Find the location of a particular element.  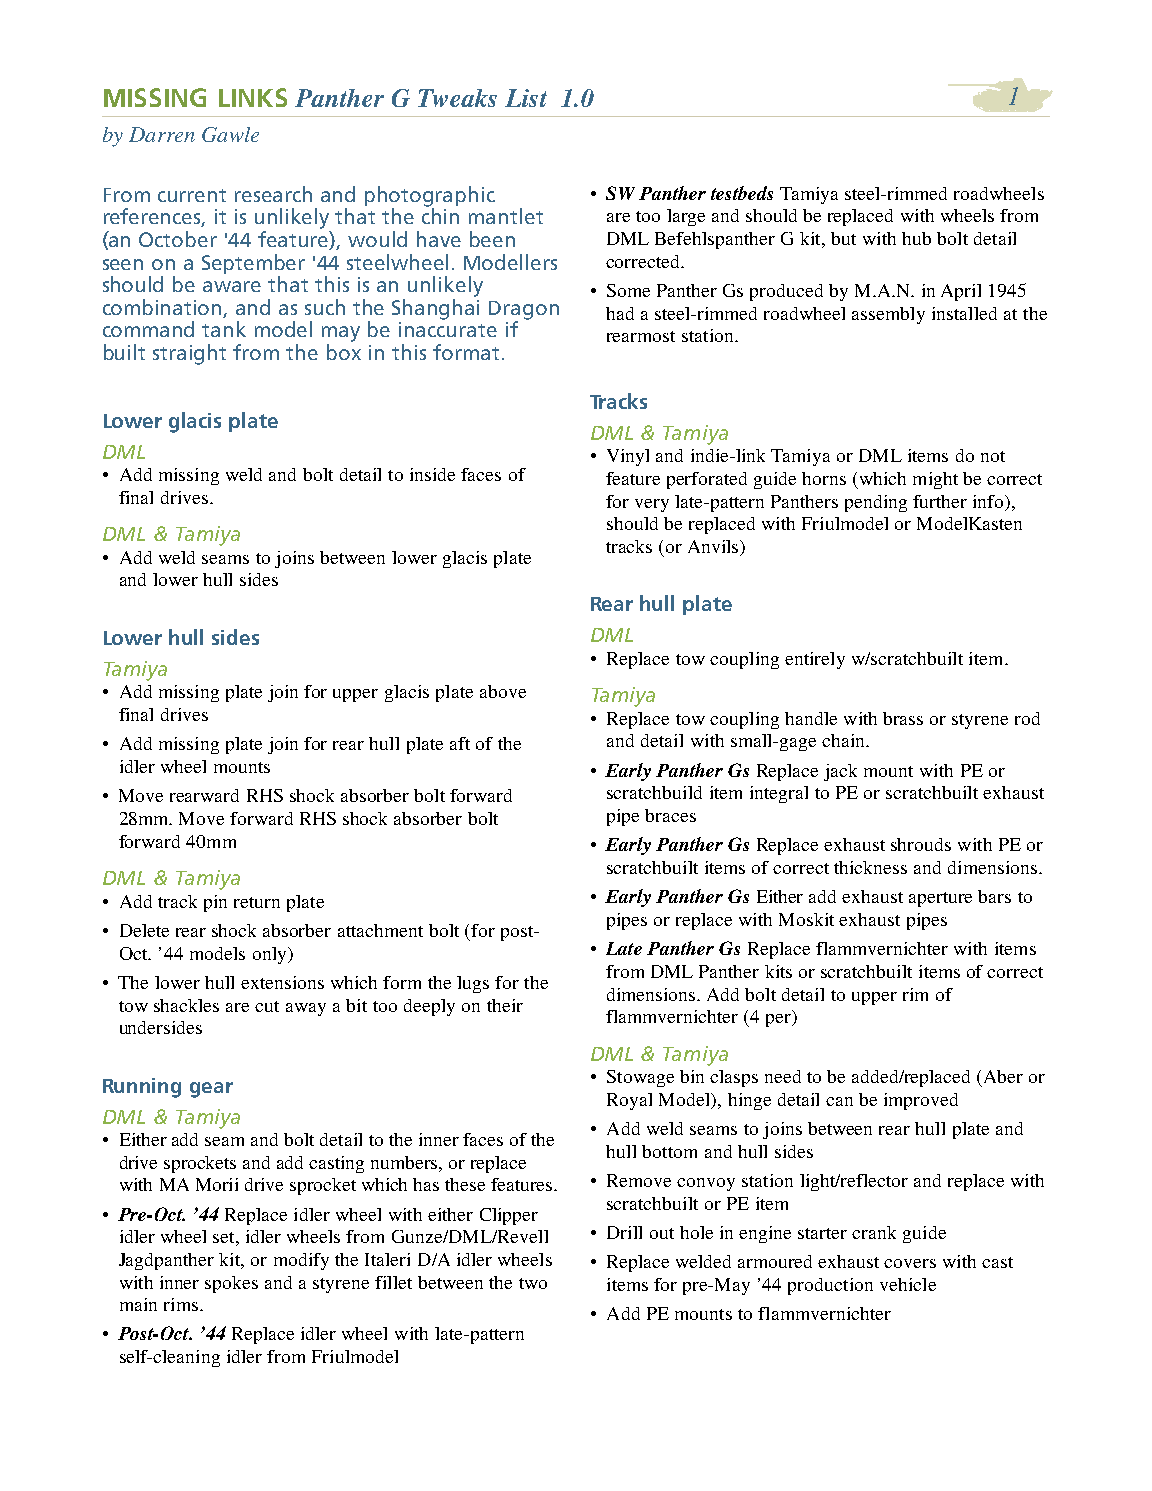

Darren is located at coordinates (162, 134).
